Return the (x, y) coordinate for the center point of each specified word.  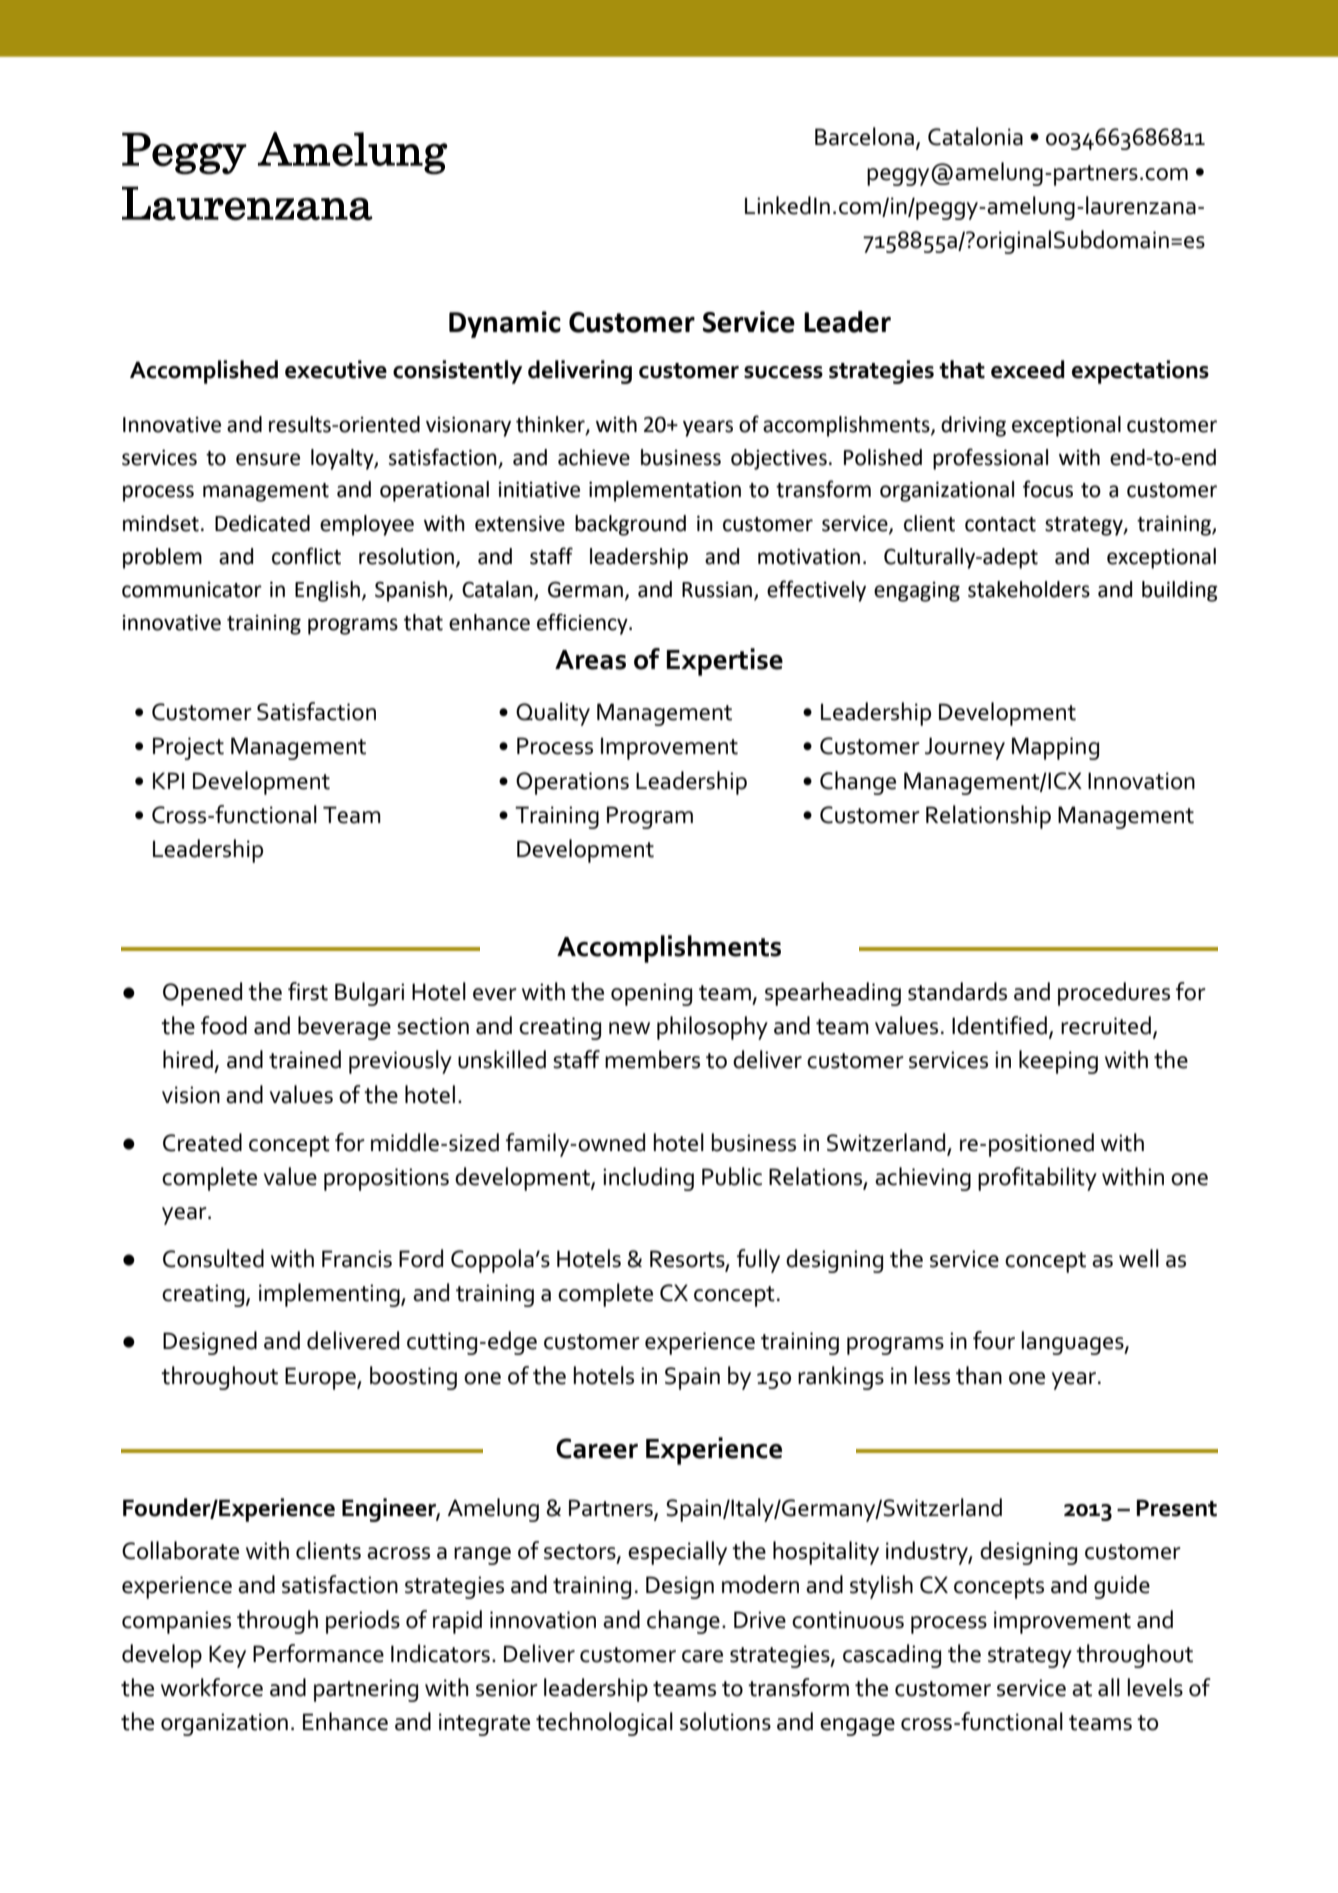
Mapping (1055, 748)
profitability (1037, 1179)
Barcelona (864, 136)
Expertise (725, 662)
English (327, 591)
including (648, 1179)
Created (202, 1142)
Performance (318, 1653)
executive (336, 369)
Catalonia (975, 136)
